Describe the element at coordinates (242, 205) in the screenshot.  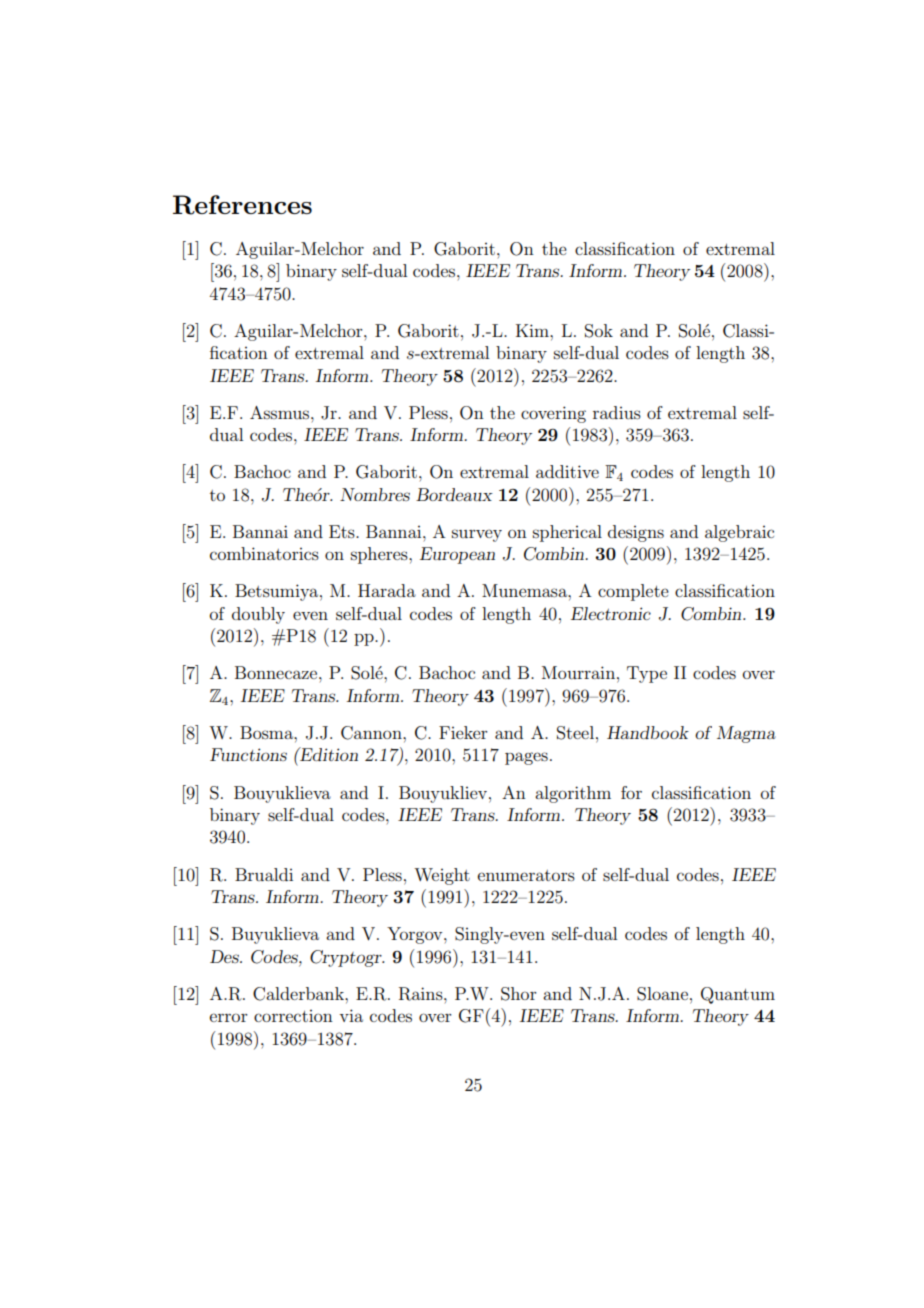
I see `References` at that location.
